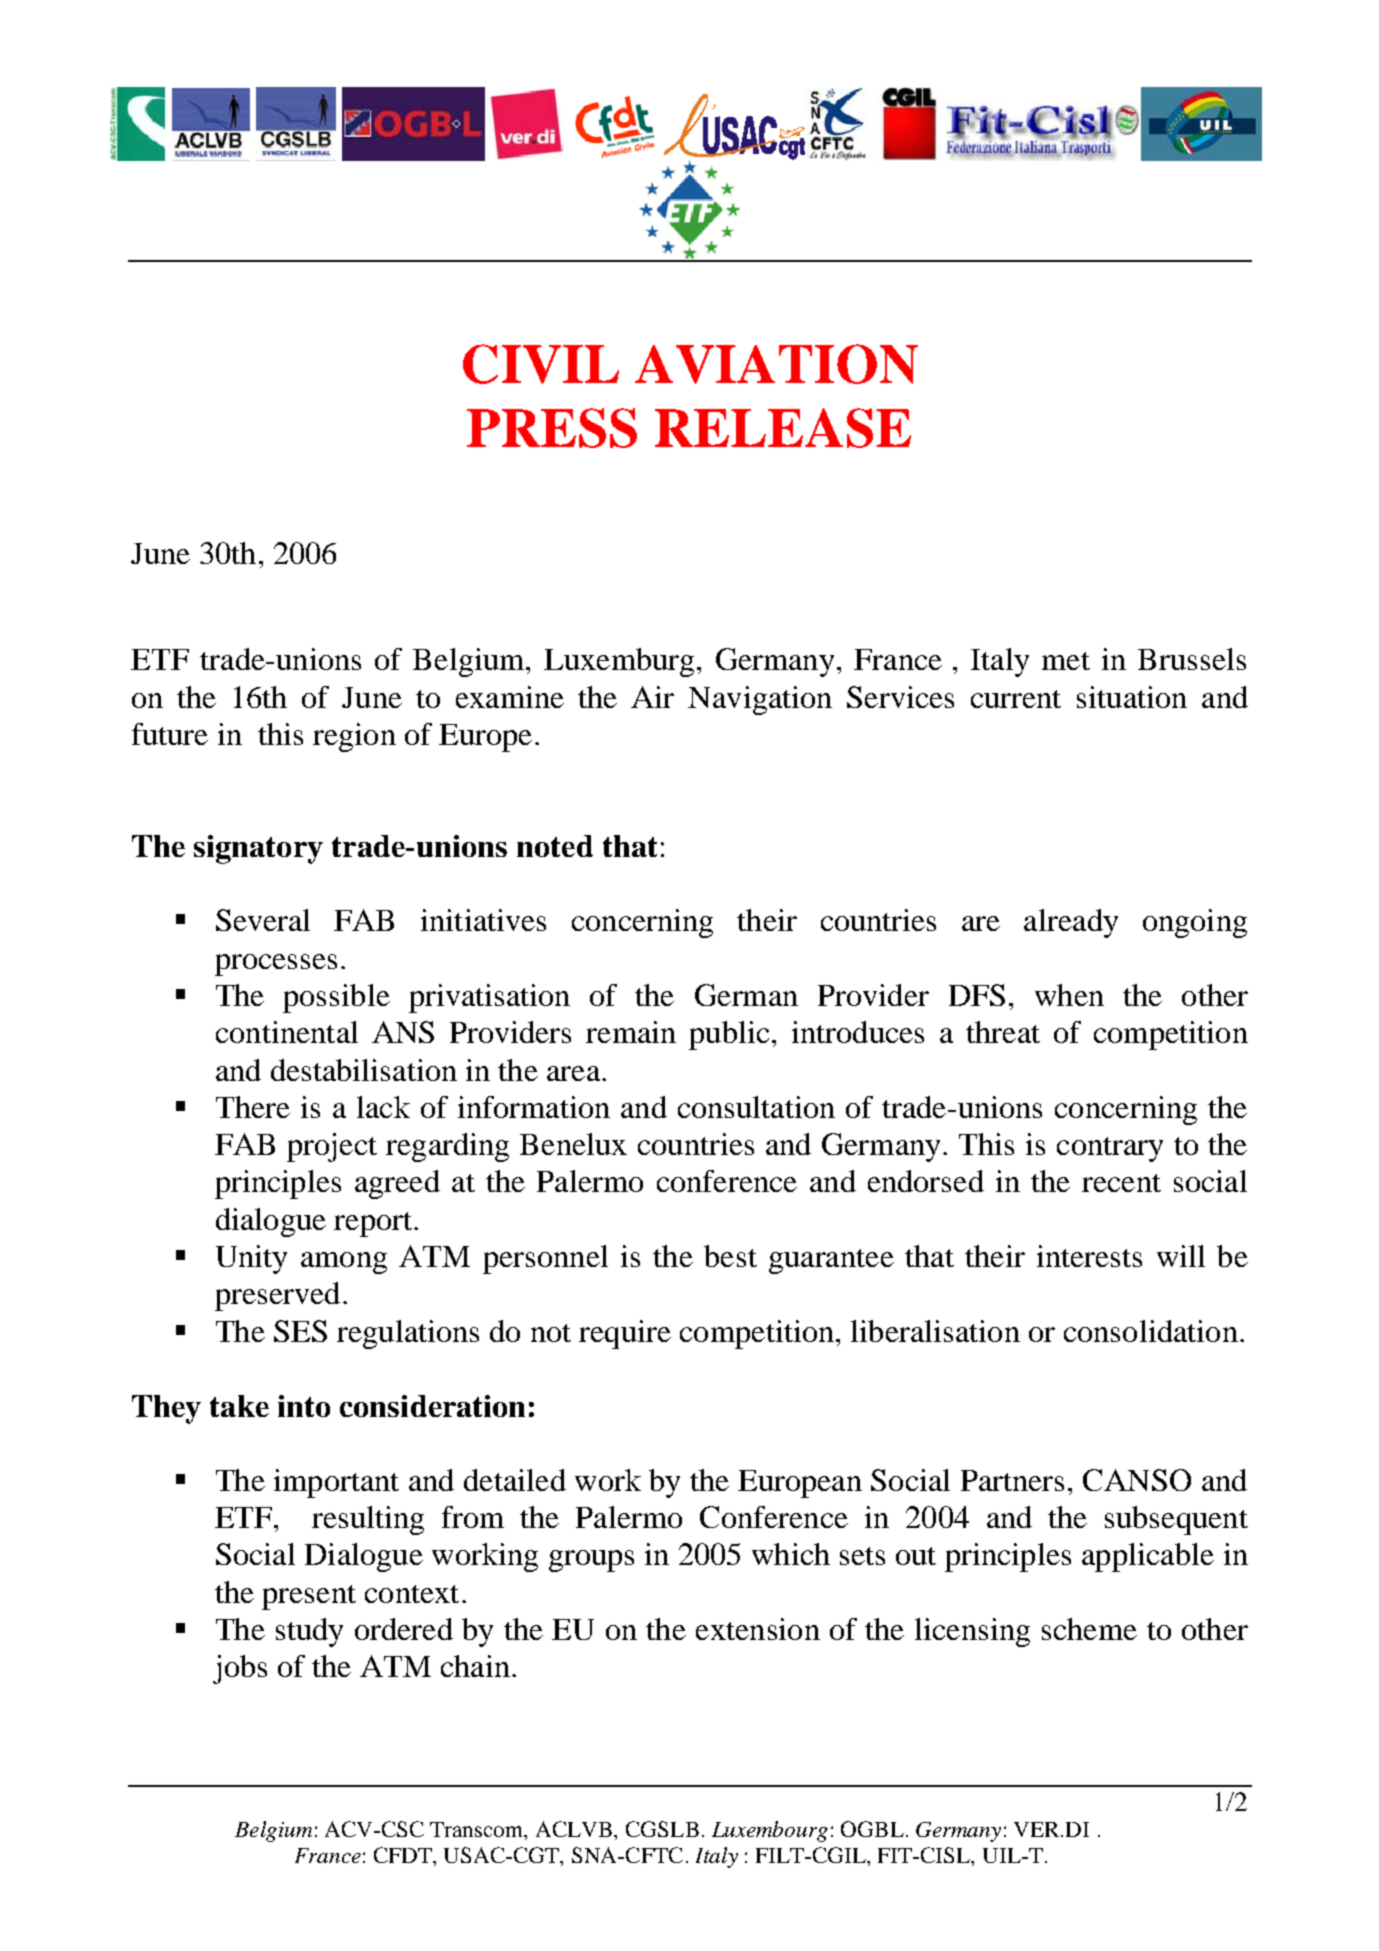 This page has height=1951, width=1379. Describe the element at coordinates (304, 1406) in the page. I see `into` at that location.
